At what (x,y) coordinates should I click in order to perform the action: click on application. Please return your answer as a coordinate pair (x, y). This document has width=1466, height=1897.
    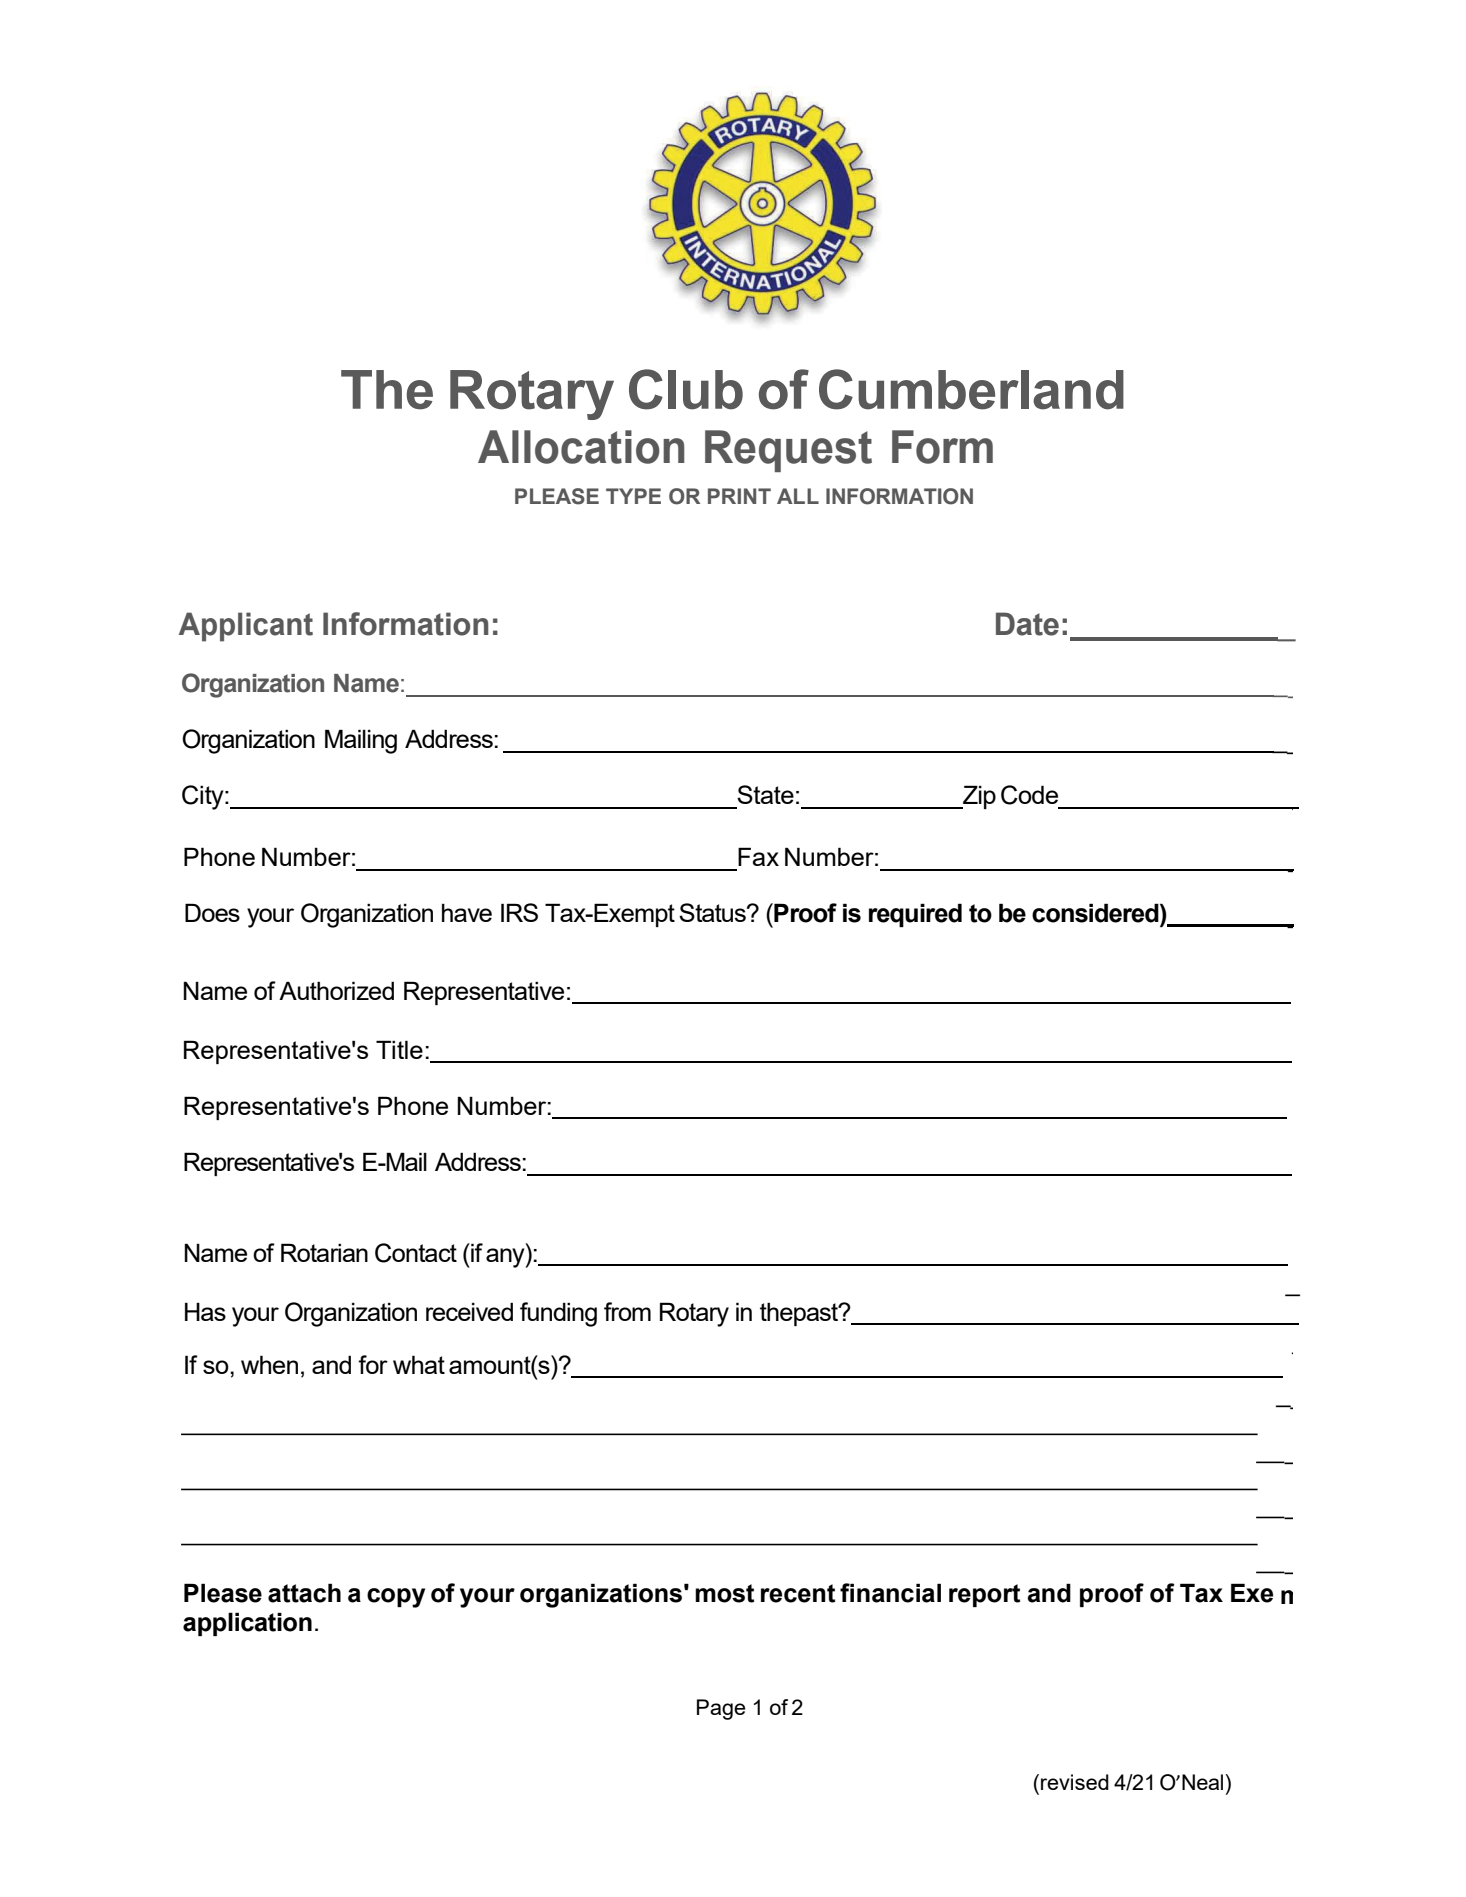
    Looking at the image, I should click on (247, 1624).
